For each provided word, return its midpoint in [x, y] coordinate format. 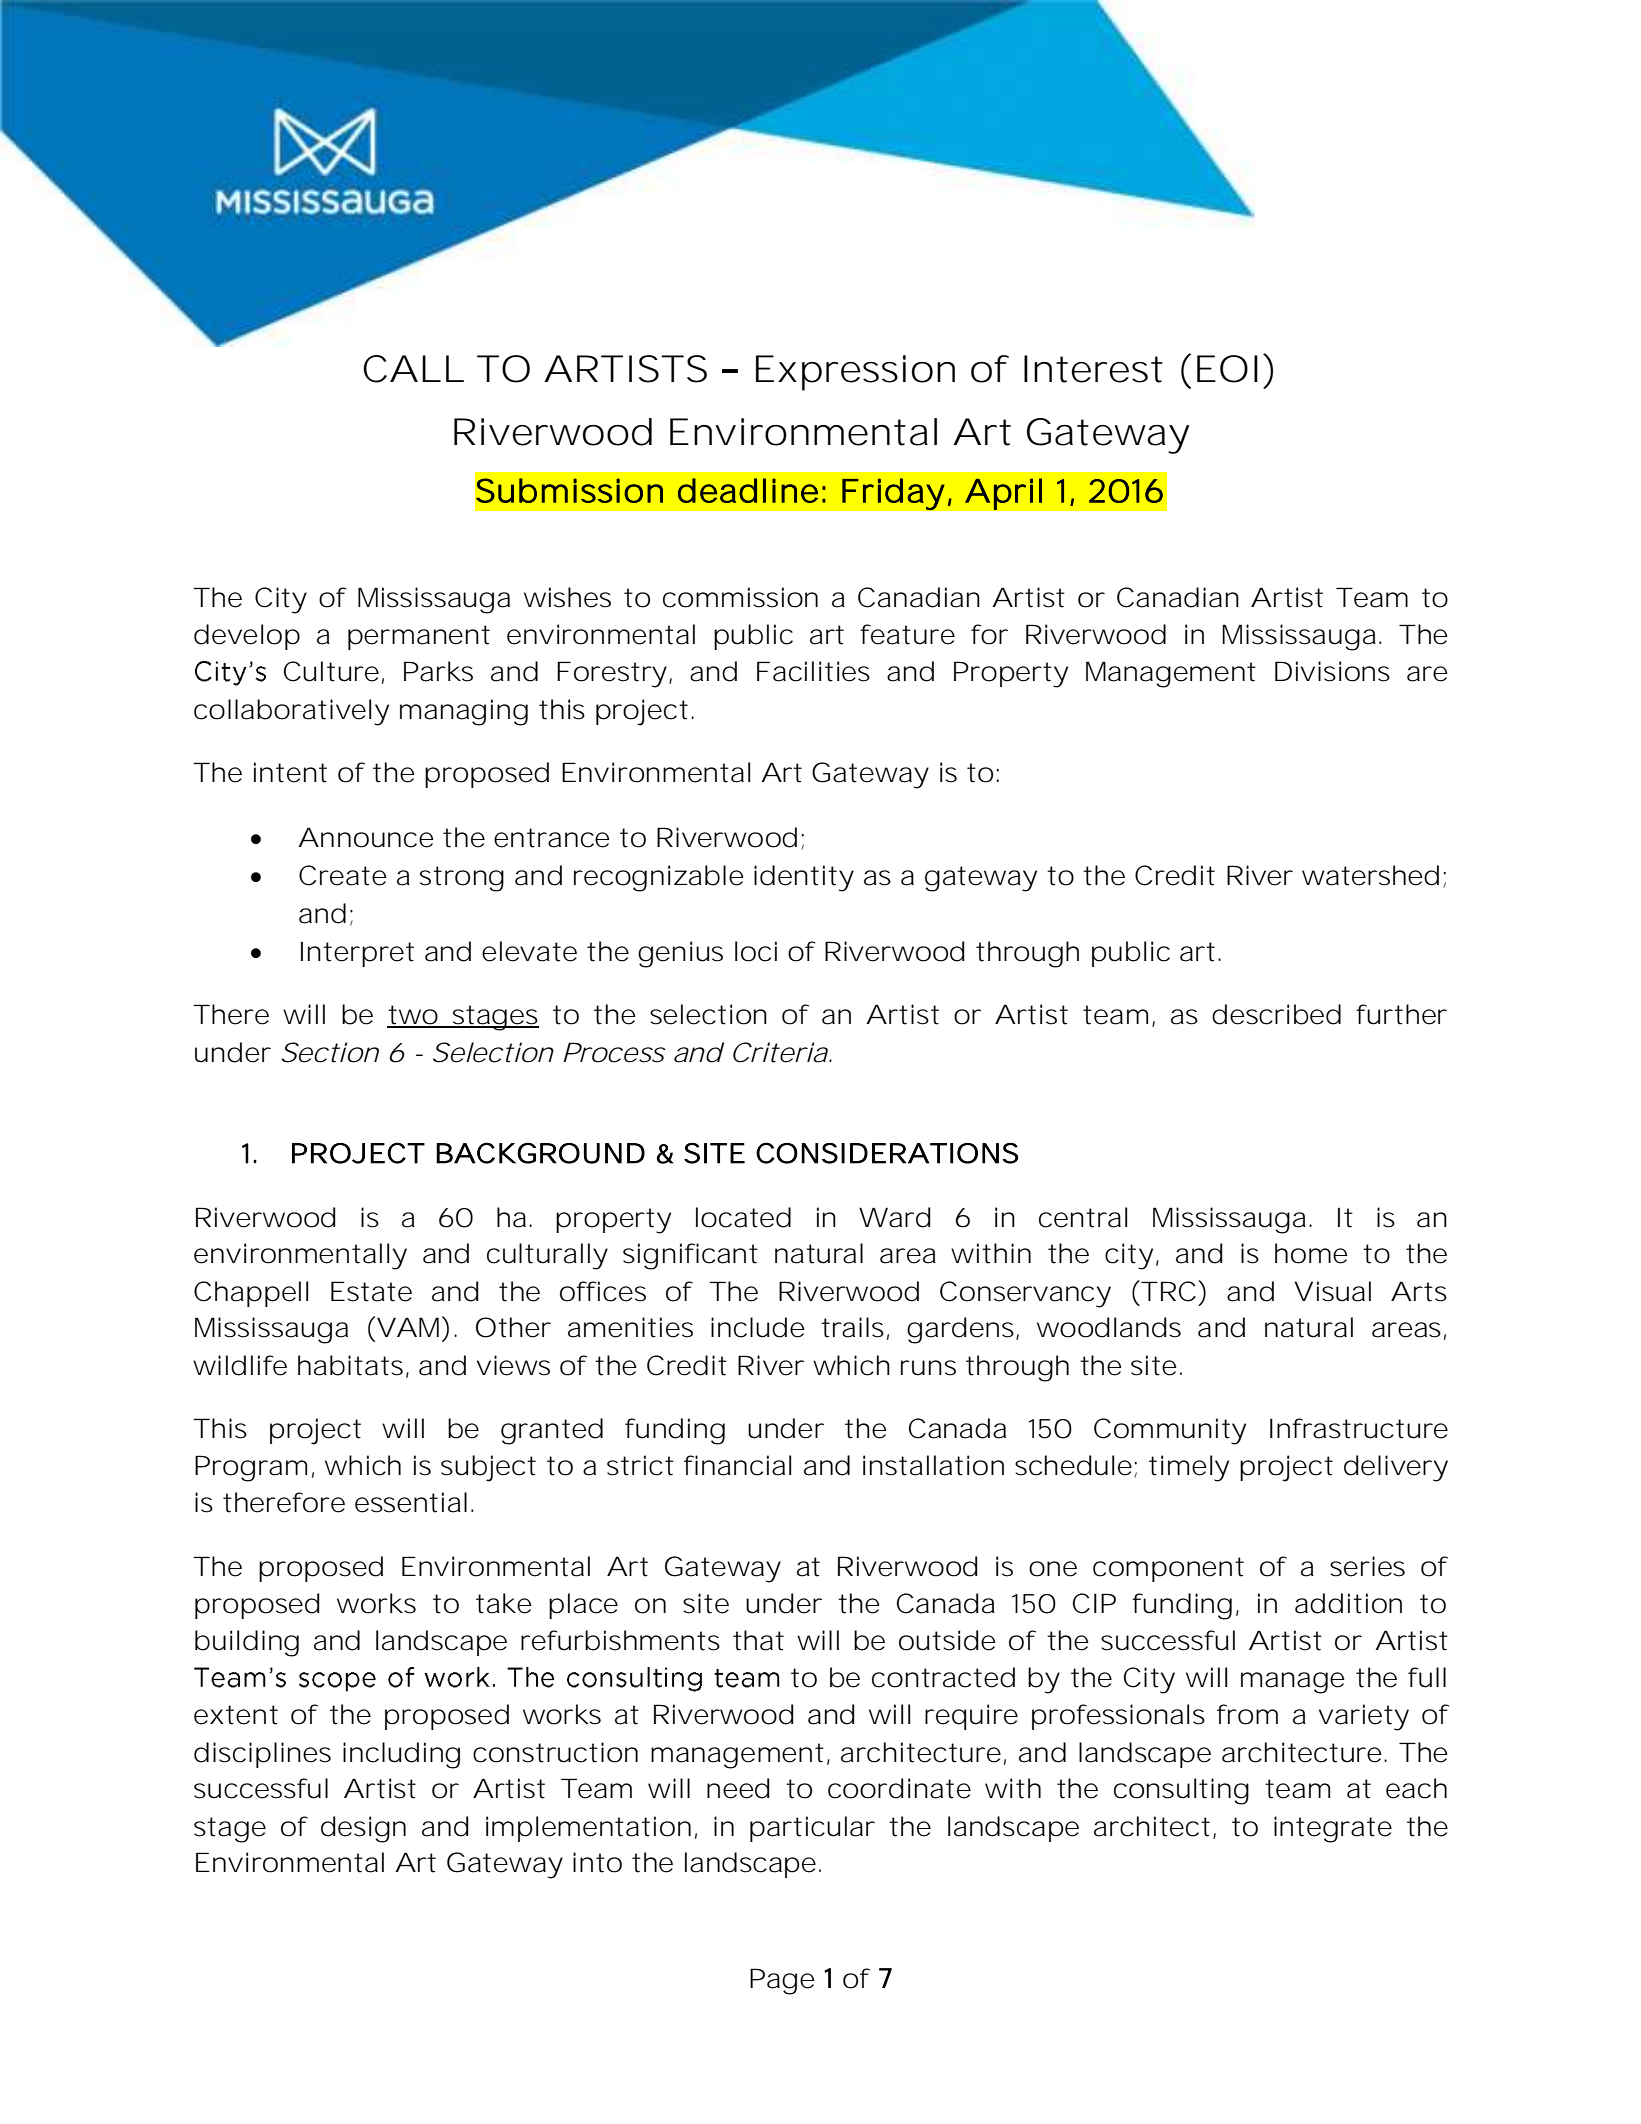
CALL [413, 369]
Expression [855, 373]
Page [782, 1981]
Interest [1093, 369]
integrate [1333, 1829]
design [363, 1829]
